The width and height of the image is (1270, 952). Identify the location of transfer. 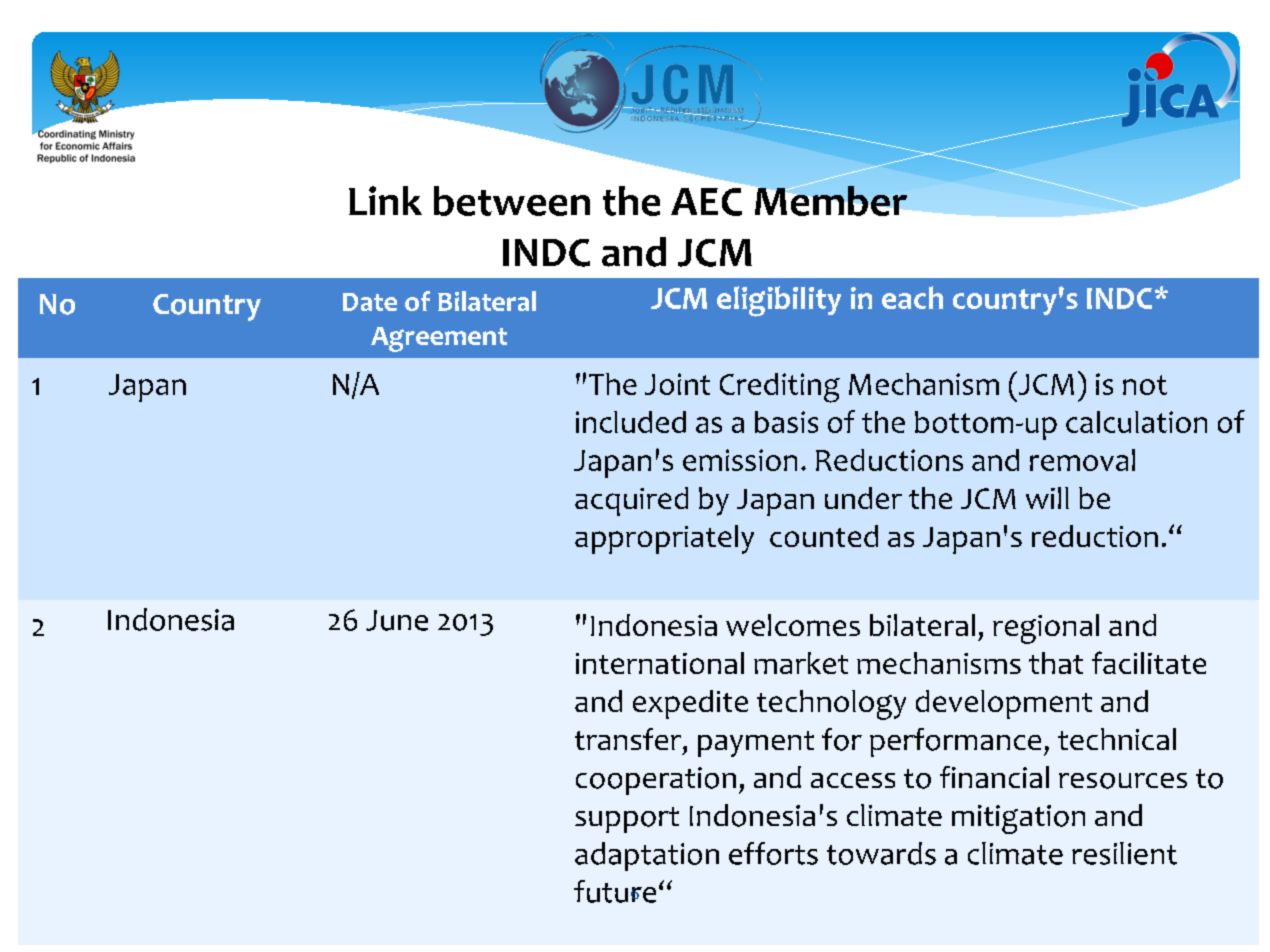
(629, 739).
